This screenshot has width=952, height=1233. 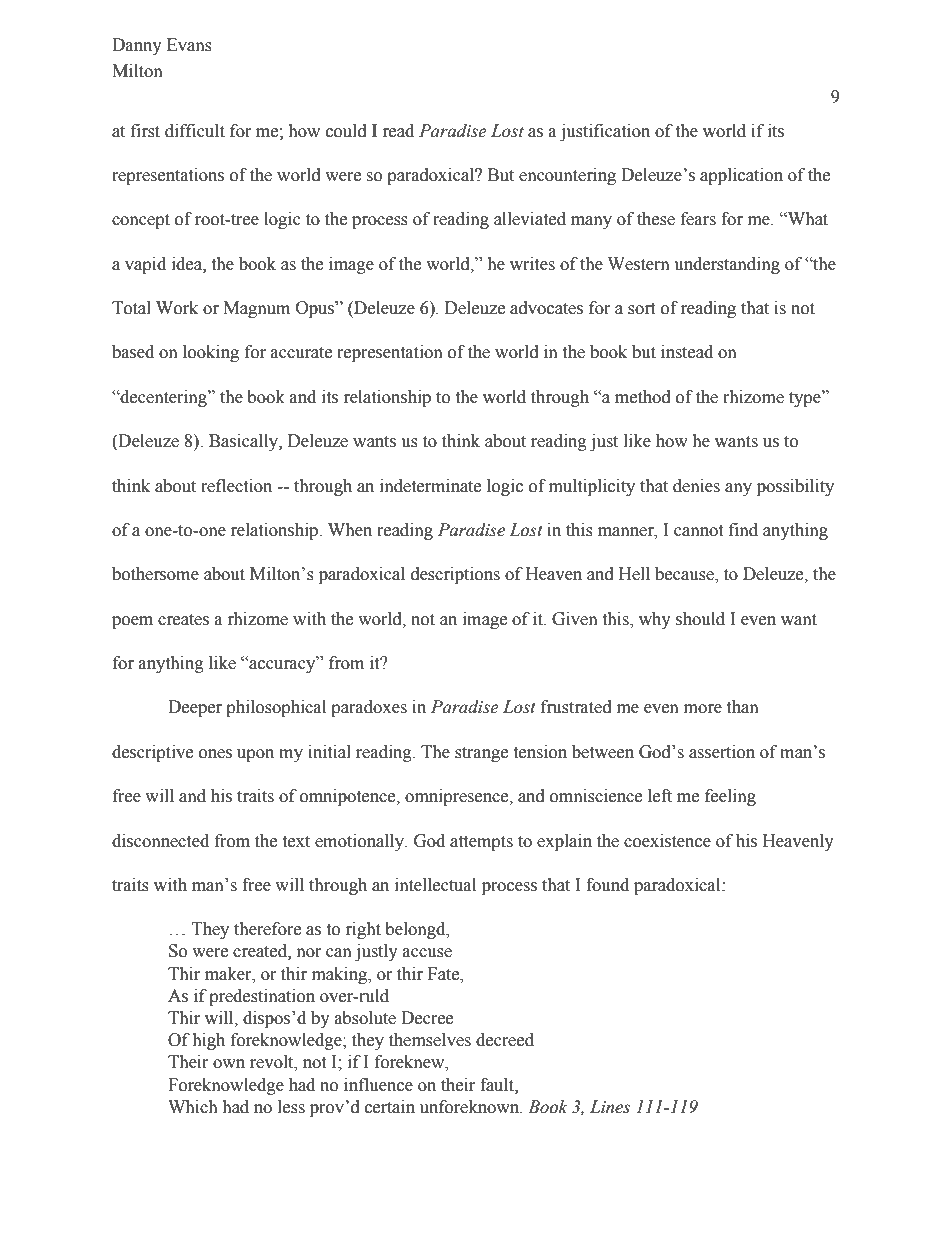 I want to click on Evans, so click(x=189, y=45).
